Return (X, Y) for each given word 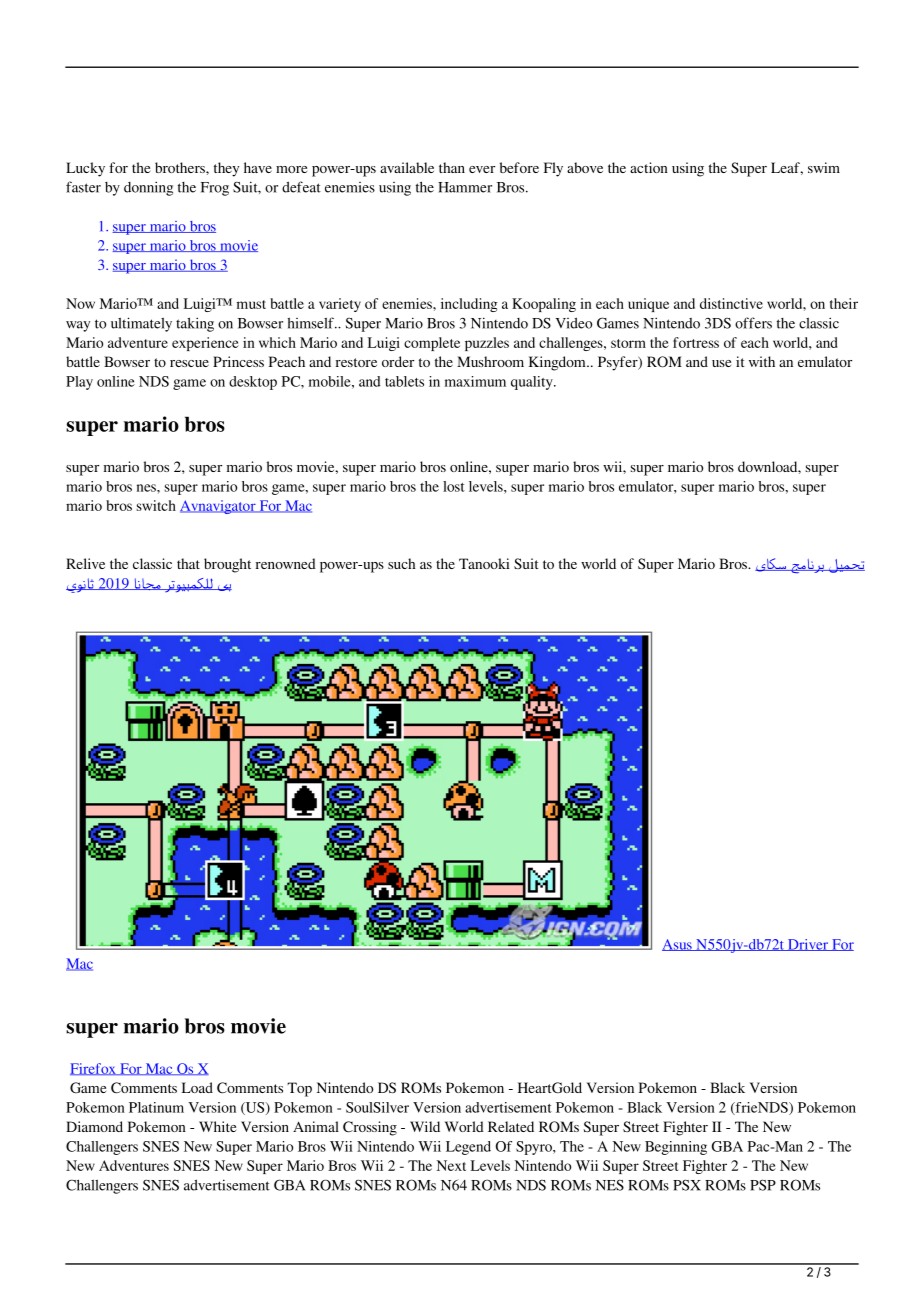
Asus (678, 945)
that (188, 563)
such (401, 563)
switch (156, 505)
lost (454, 486)
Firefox (94, 1069)
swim (824, 167)
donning (148, 188)
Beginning (676, 1148)
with (762, 361)
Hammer (465, 187)
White (217, 1126)
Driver (808, 945)
